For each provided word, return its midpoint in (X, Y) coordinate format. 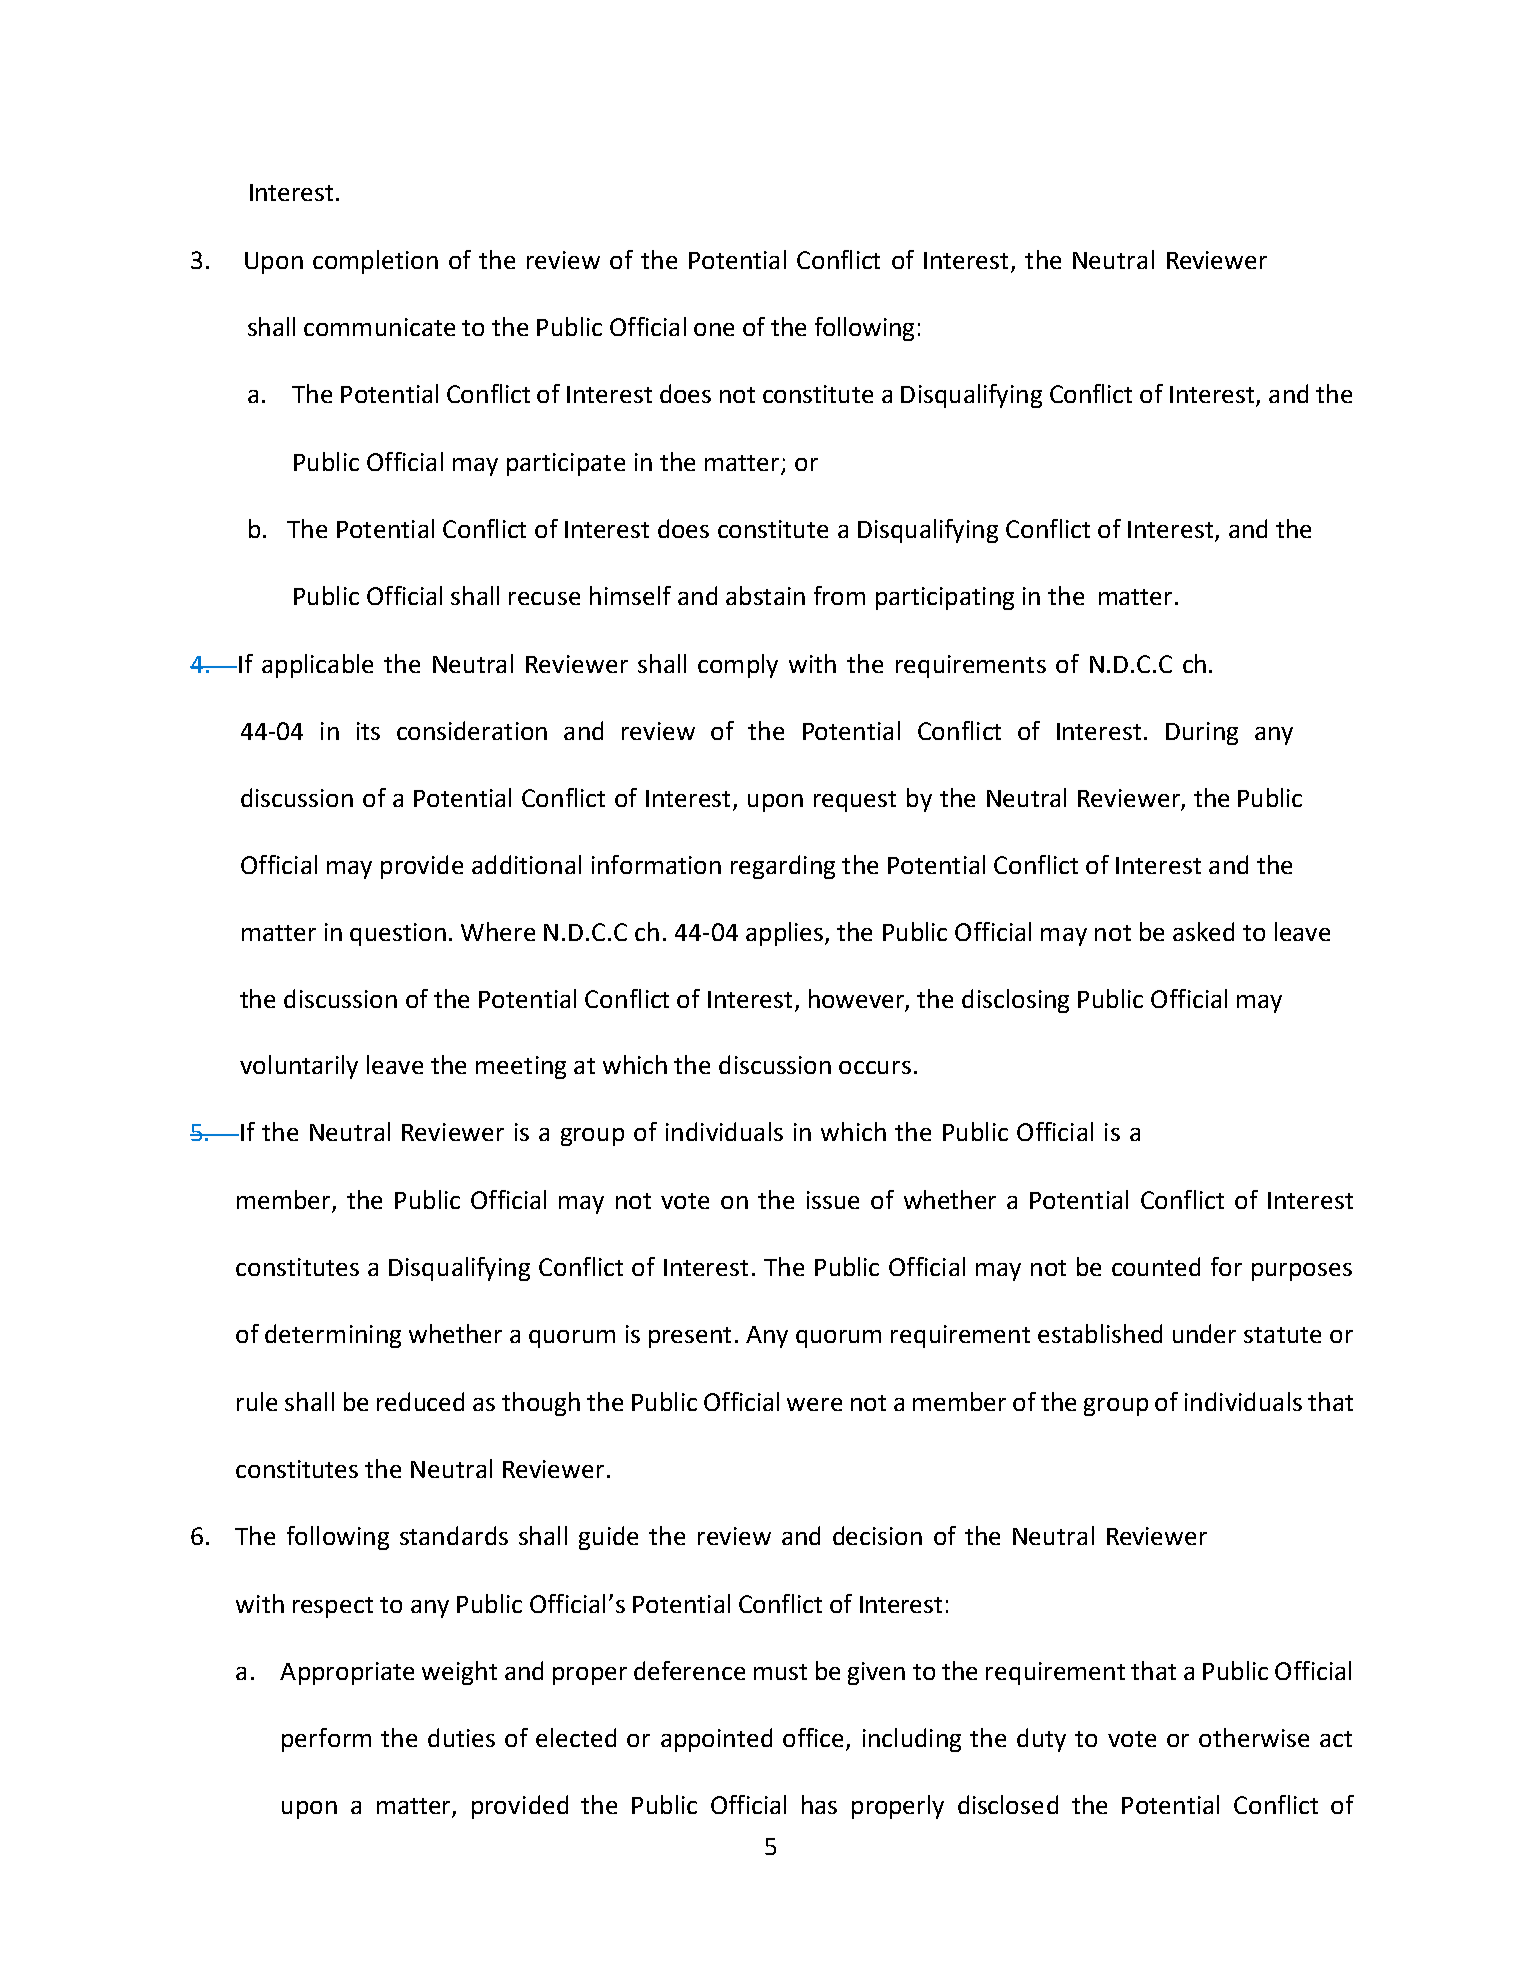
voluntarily (299, 1067)
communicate (379, 327)
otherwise (1254, 1737)
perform (326, 1740)
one (714, 329)
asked (1203, 931)
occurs (875, 1067)
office (815, 1739)
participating (945, 598)
